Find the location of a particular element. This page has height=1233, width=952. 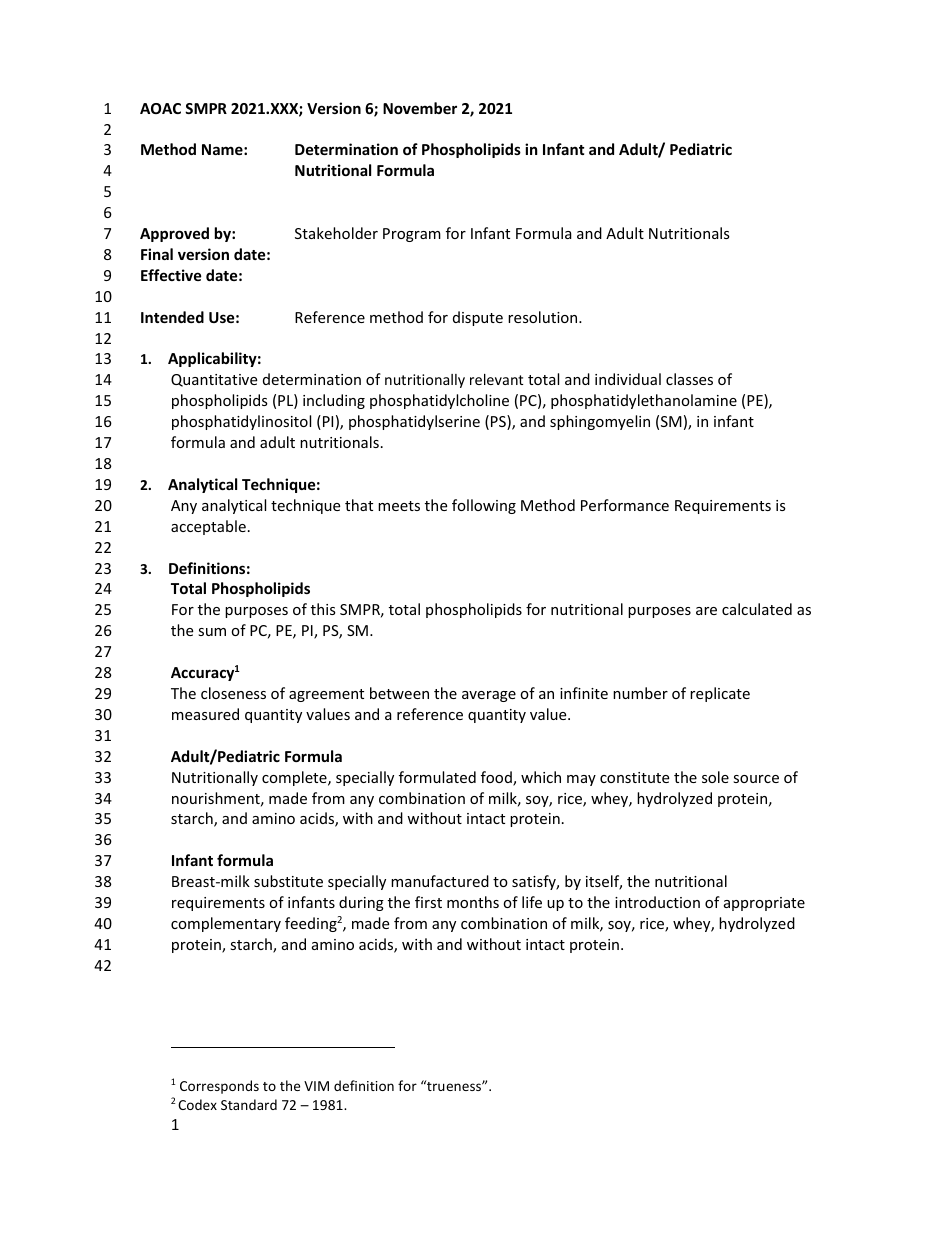

manufactured is located at coordinates (440, 881).
